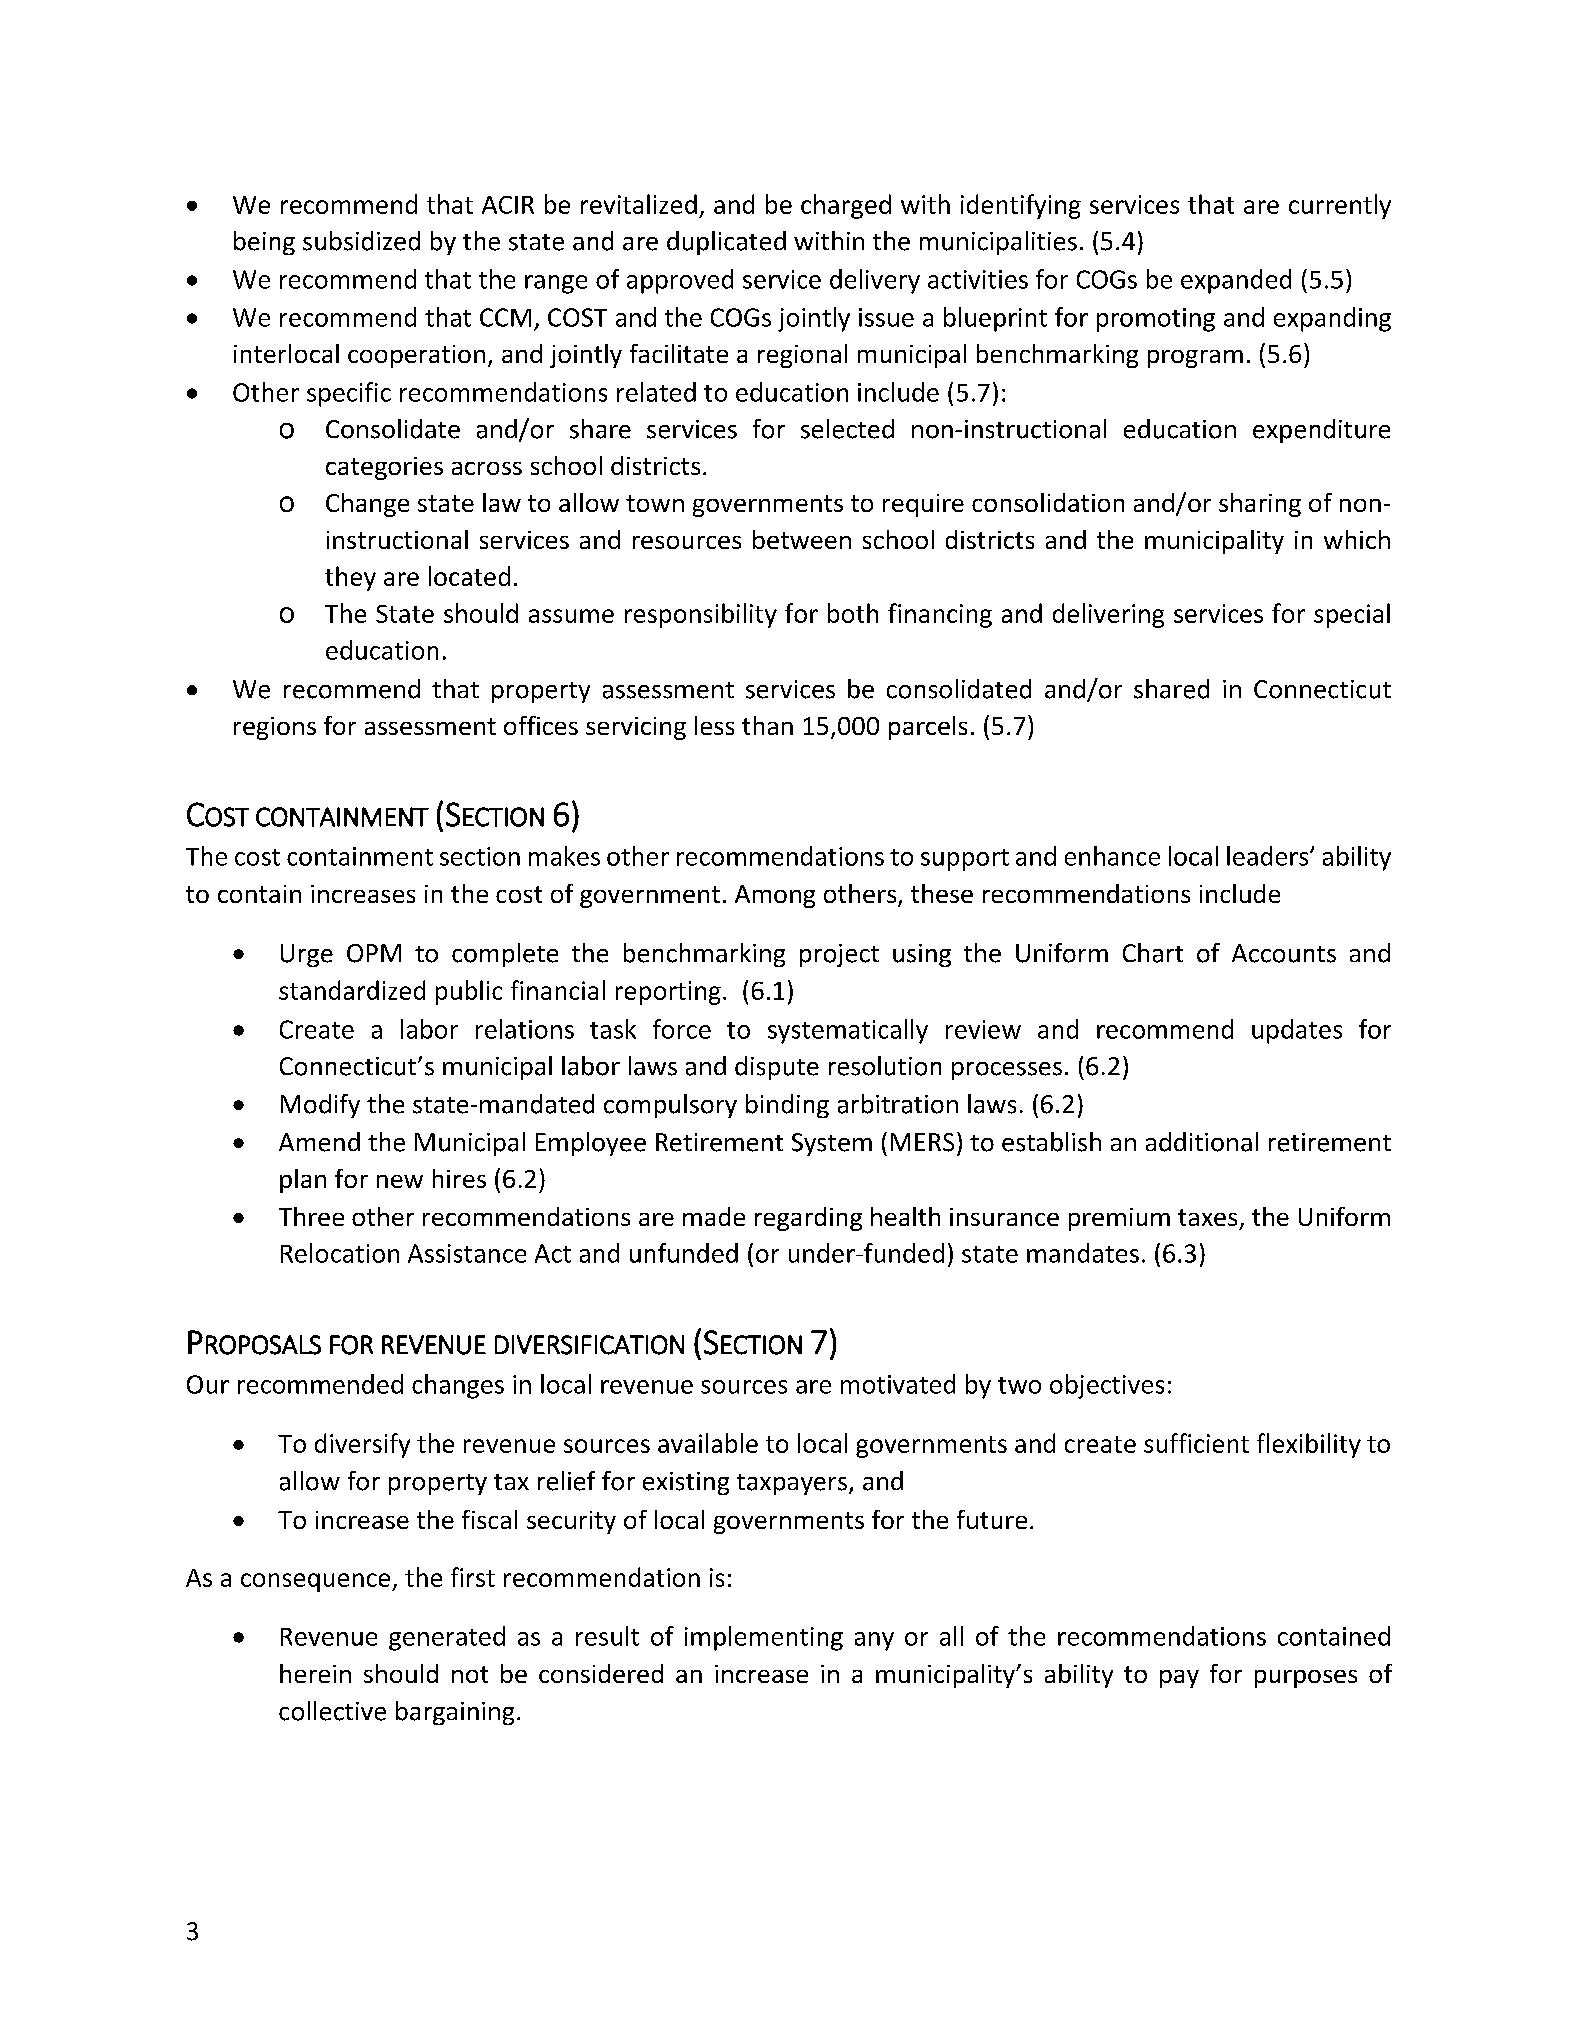 The width and height of the image is (1577, 2041). What do you see at coordinates (846, 206) in the image?
I see `charged` at bounding box center [846, 206].
